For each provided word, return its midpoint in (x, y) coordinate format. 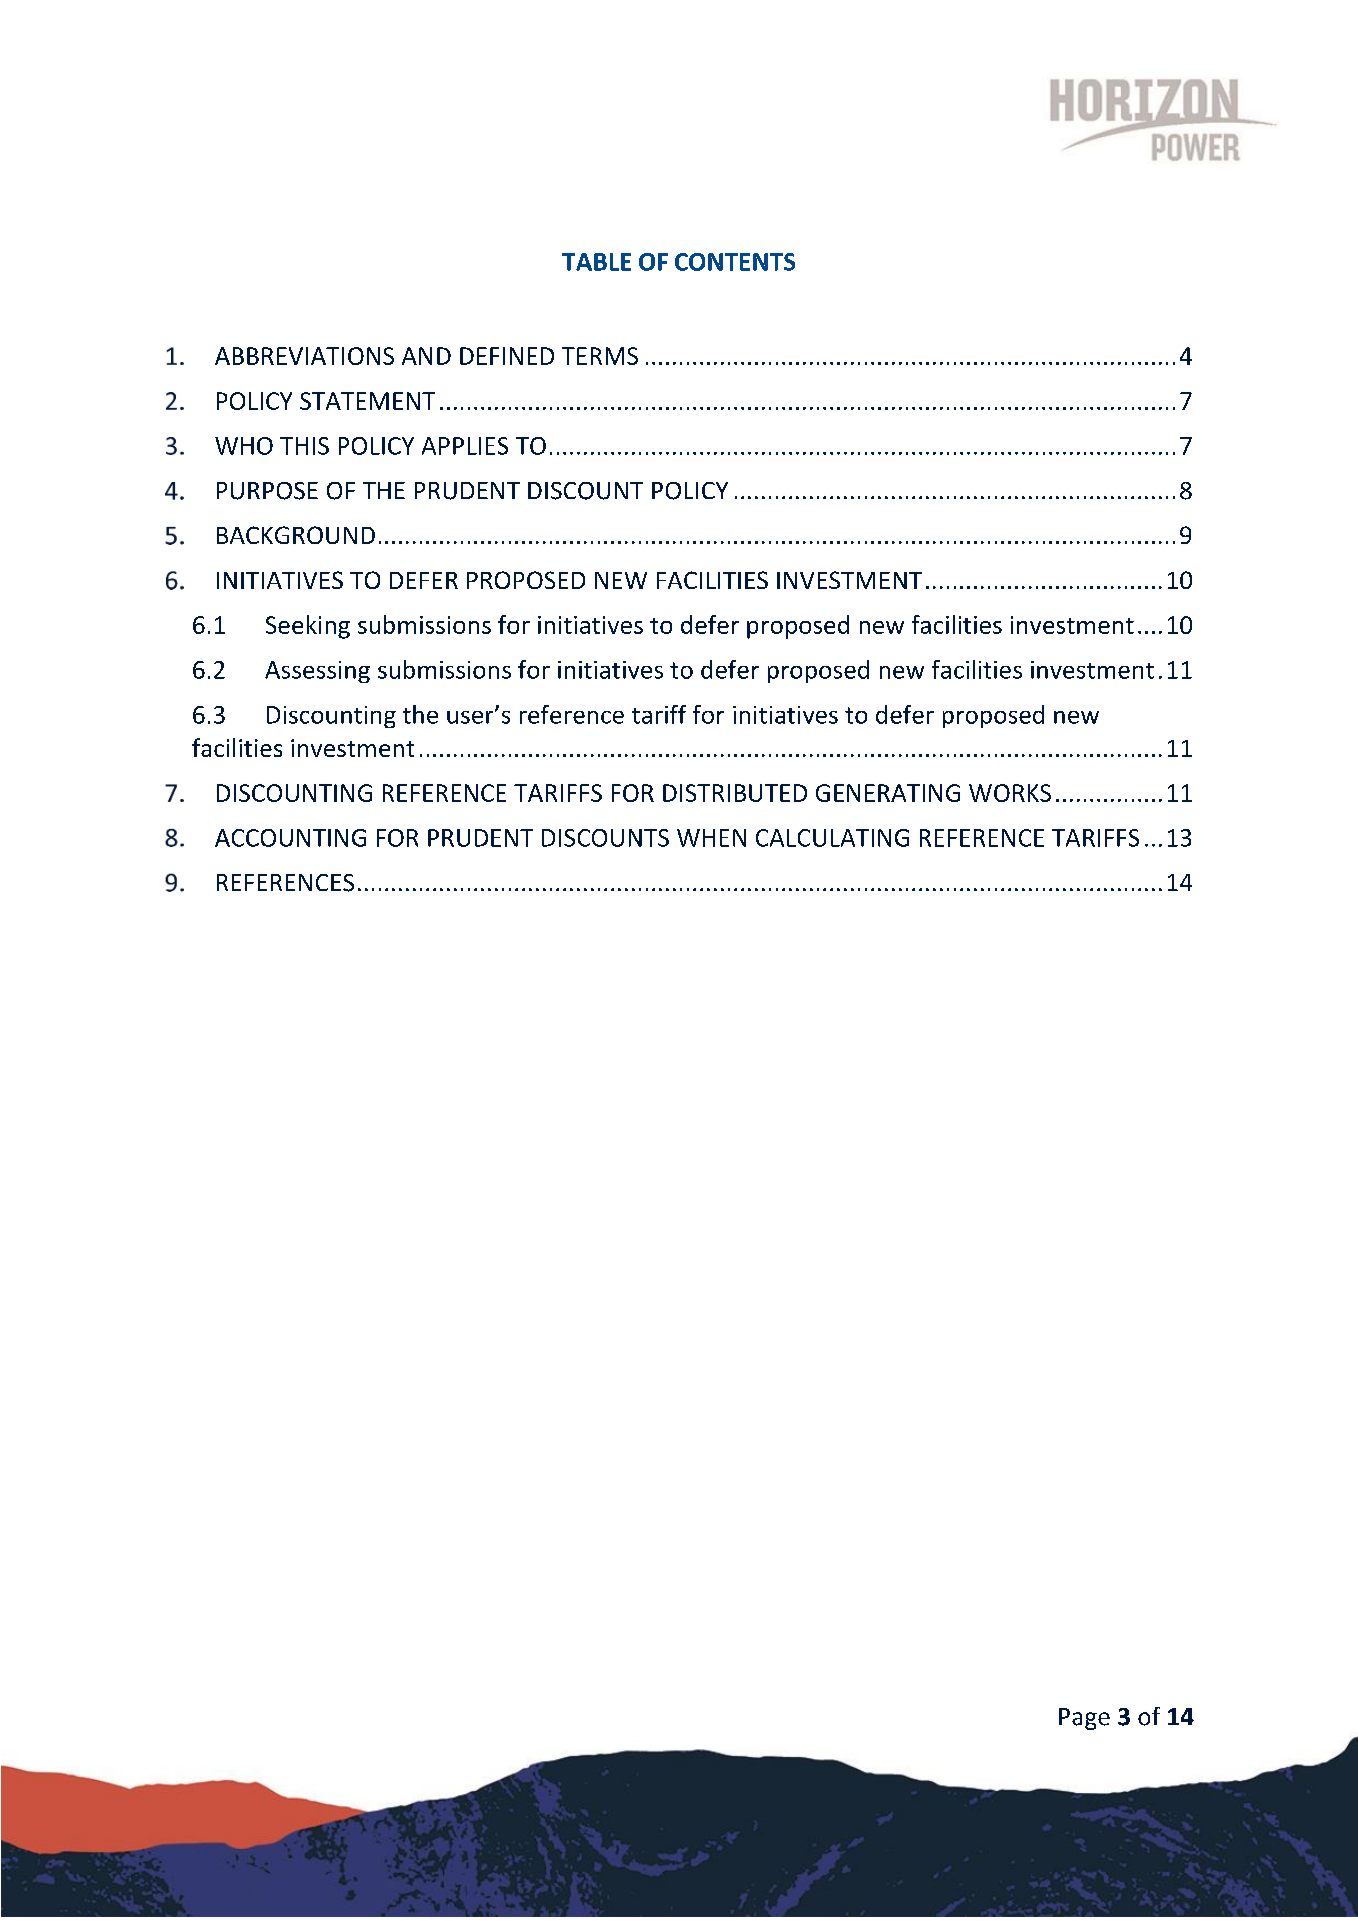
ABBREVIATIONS (304, 356)
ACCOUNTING (290, 838)
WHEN (711, 838)
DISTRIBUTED (735, 793)
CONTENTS (735, 262)
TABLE (596, 262)
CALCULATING (832, 838)
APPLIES (465, 446)
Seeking (308, 627)
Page (1084, 1719)
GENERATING (888, 793)
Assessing (317, 672)
